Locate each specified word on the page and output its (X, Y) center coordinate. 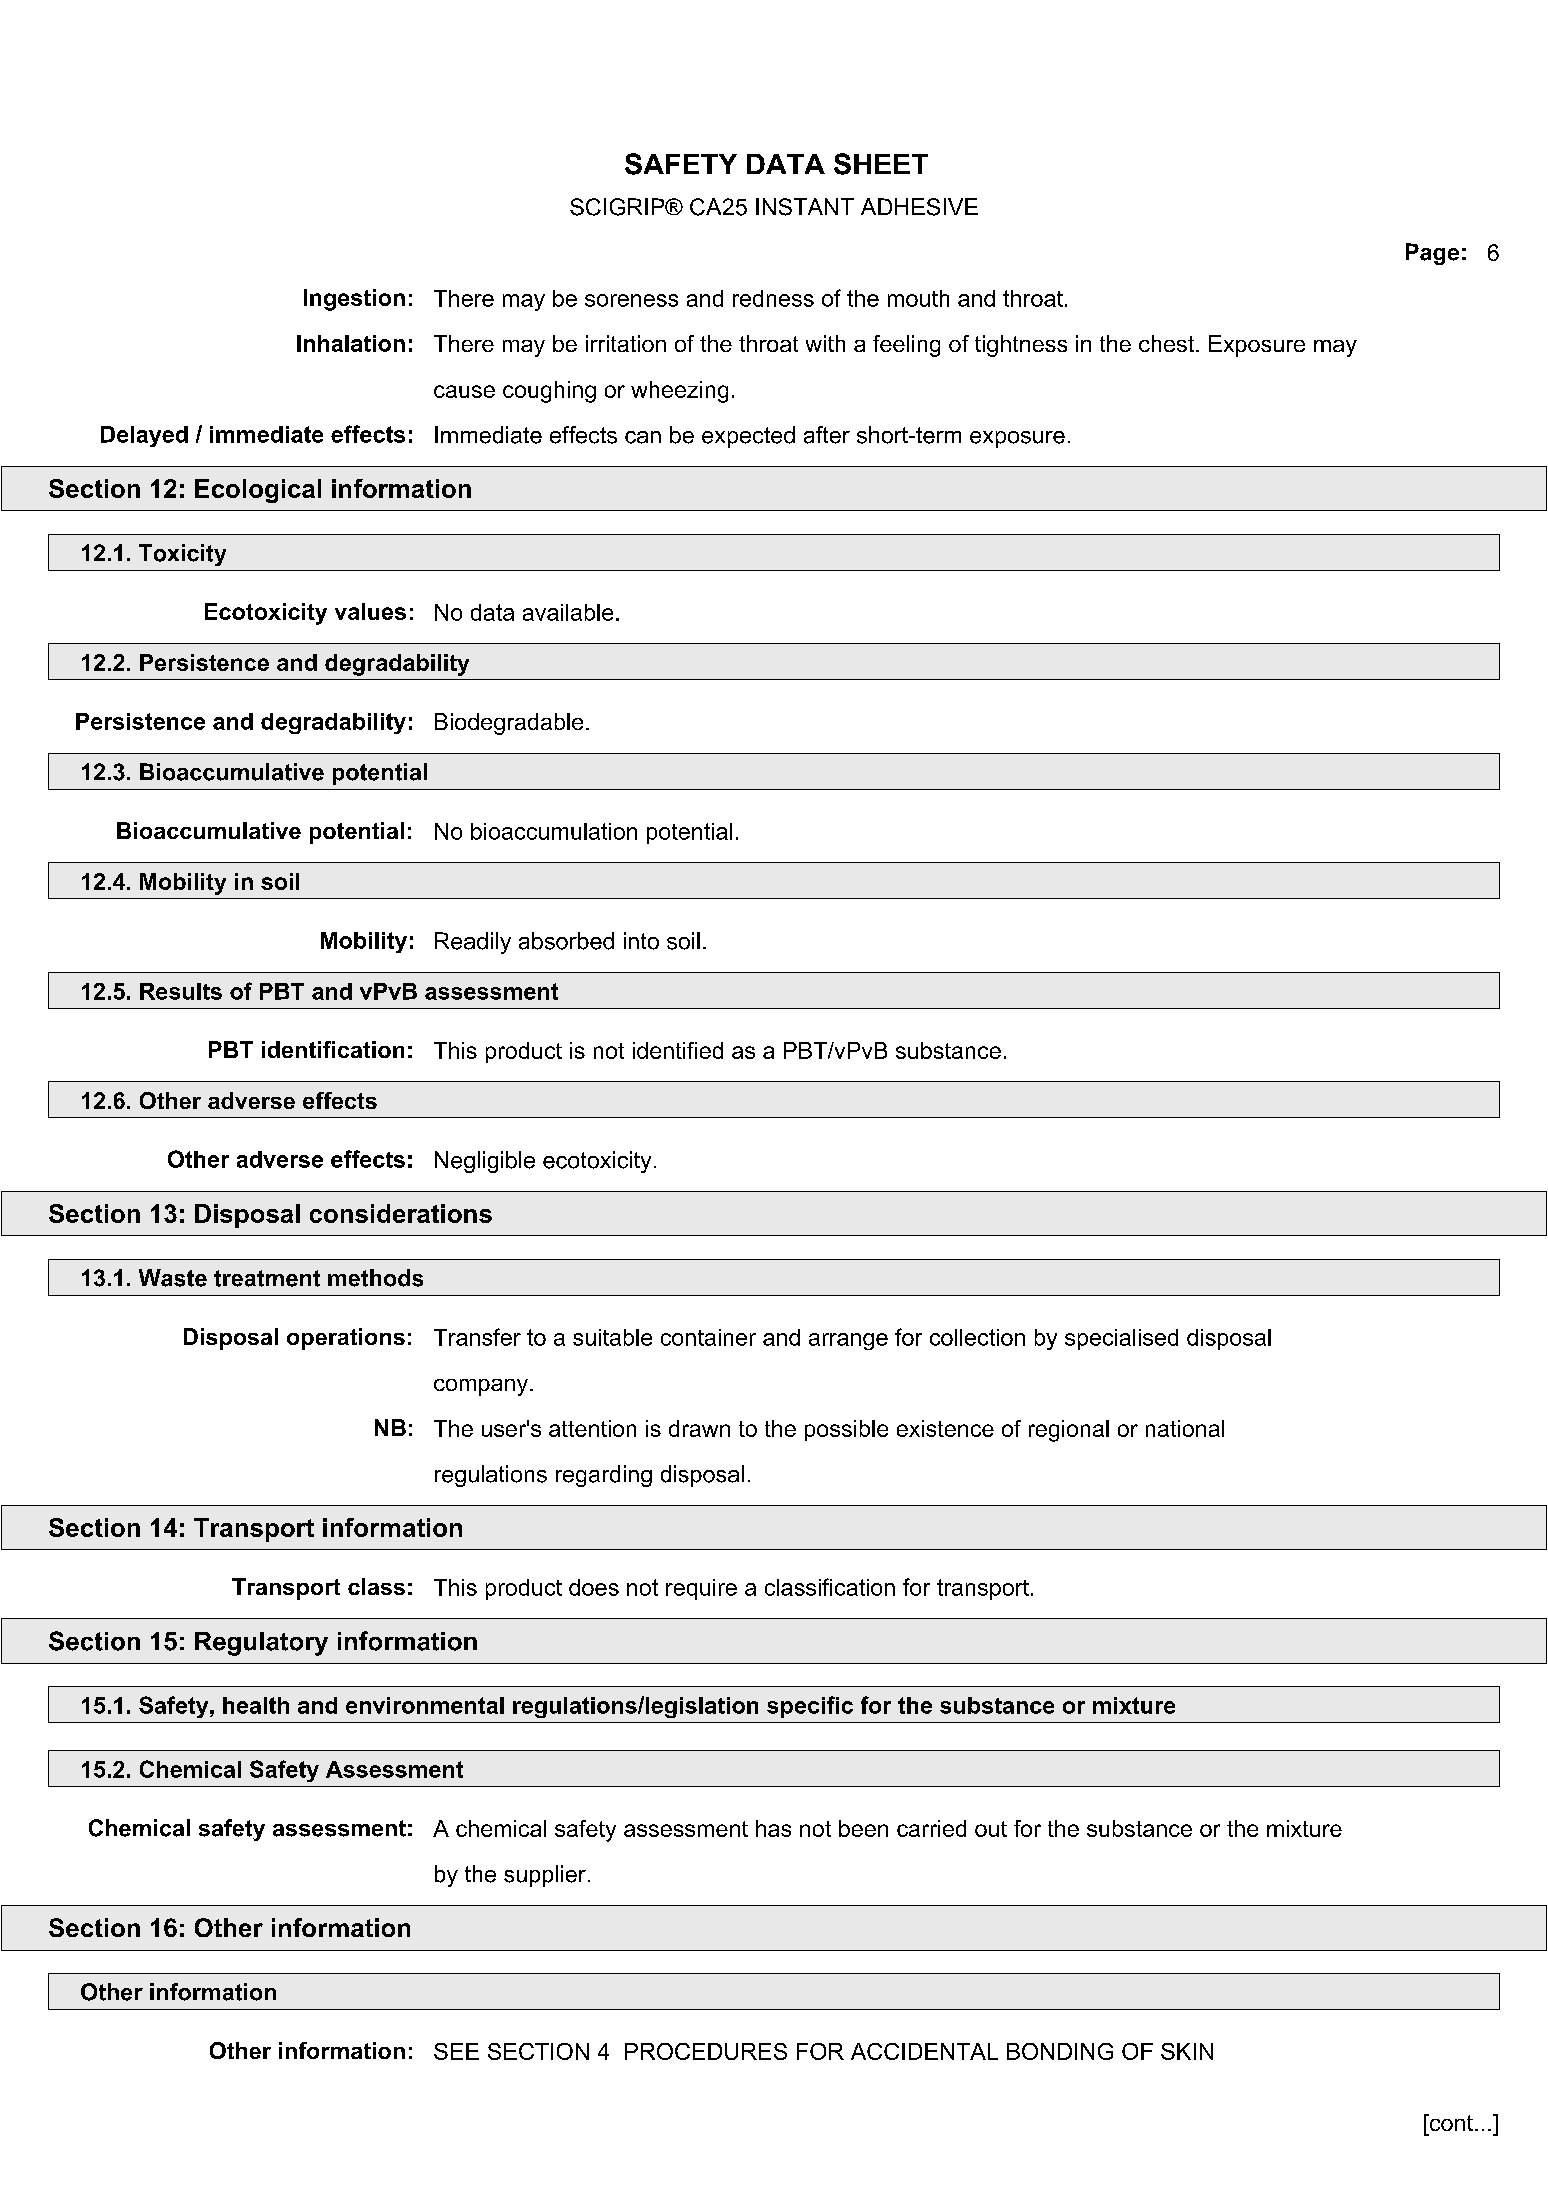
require (701, 1589)
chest (1168, 343)
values (370, 611)
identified (678, 1050)
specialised (1121, 1339)
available (568, 612)
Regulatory (261, 1644)
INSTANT (805, 207)
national (1185, 1428)
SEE (456, 2051)
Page (1432, 254)
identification (333, 1049)
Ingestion (354, 300)
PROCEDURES (706, 2051)
